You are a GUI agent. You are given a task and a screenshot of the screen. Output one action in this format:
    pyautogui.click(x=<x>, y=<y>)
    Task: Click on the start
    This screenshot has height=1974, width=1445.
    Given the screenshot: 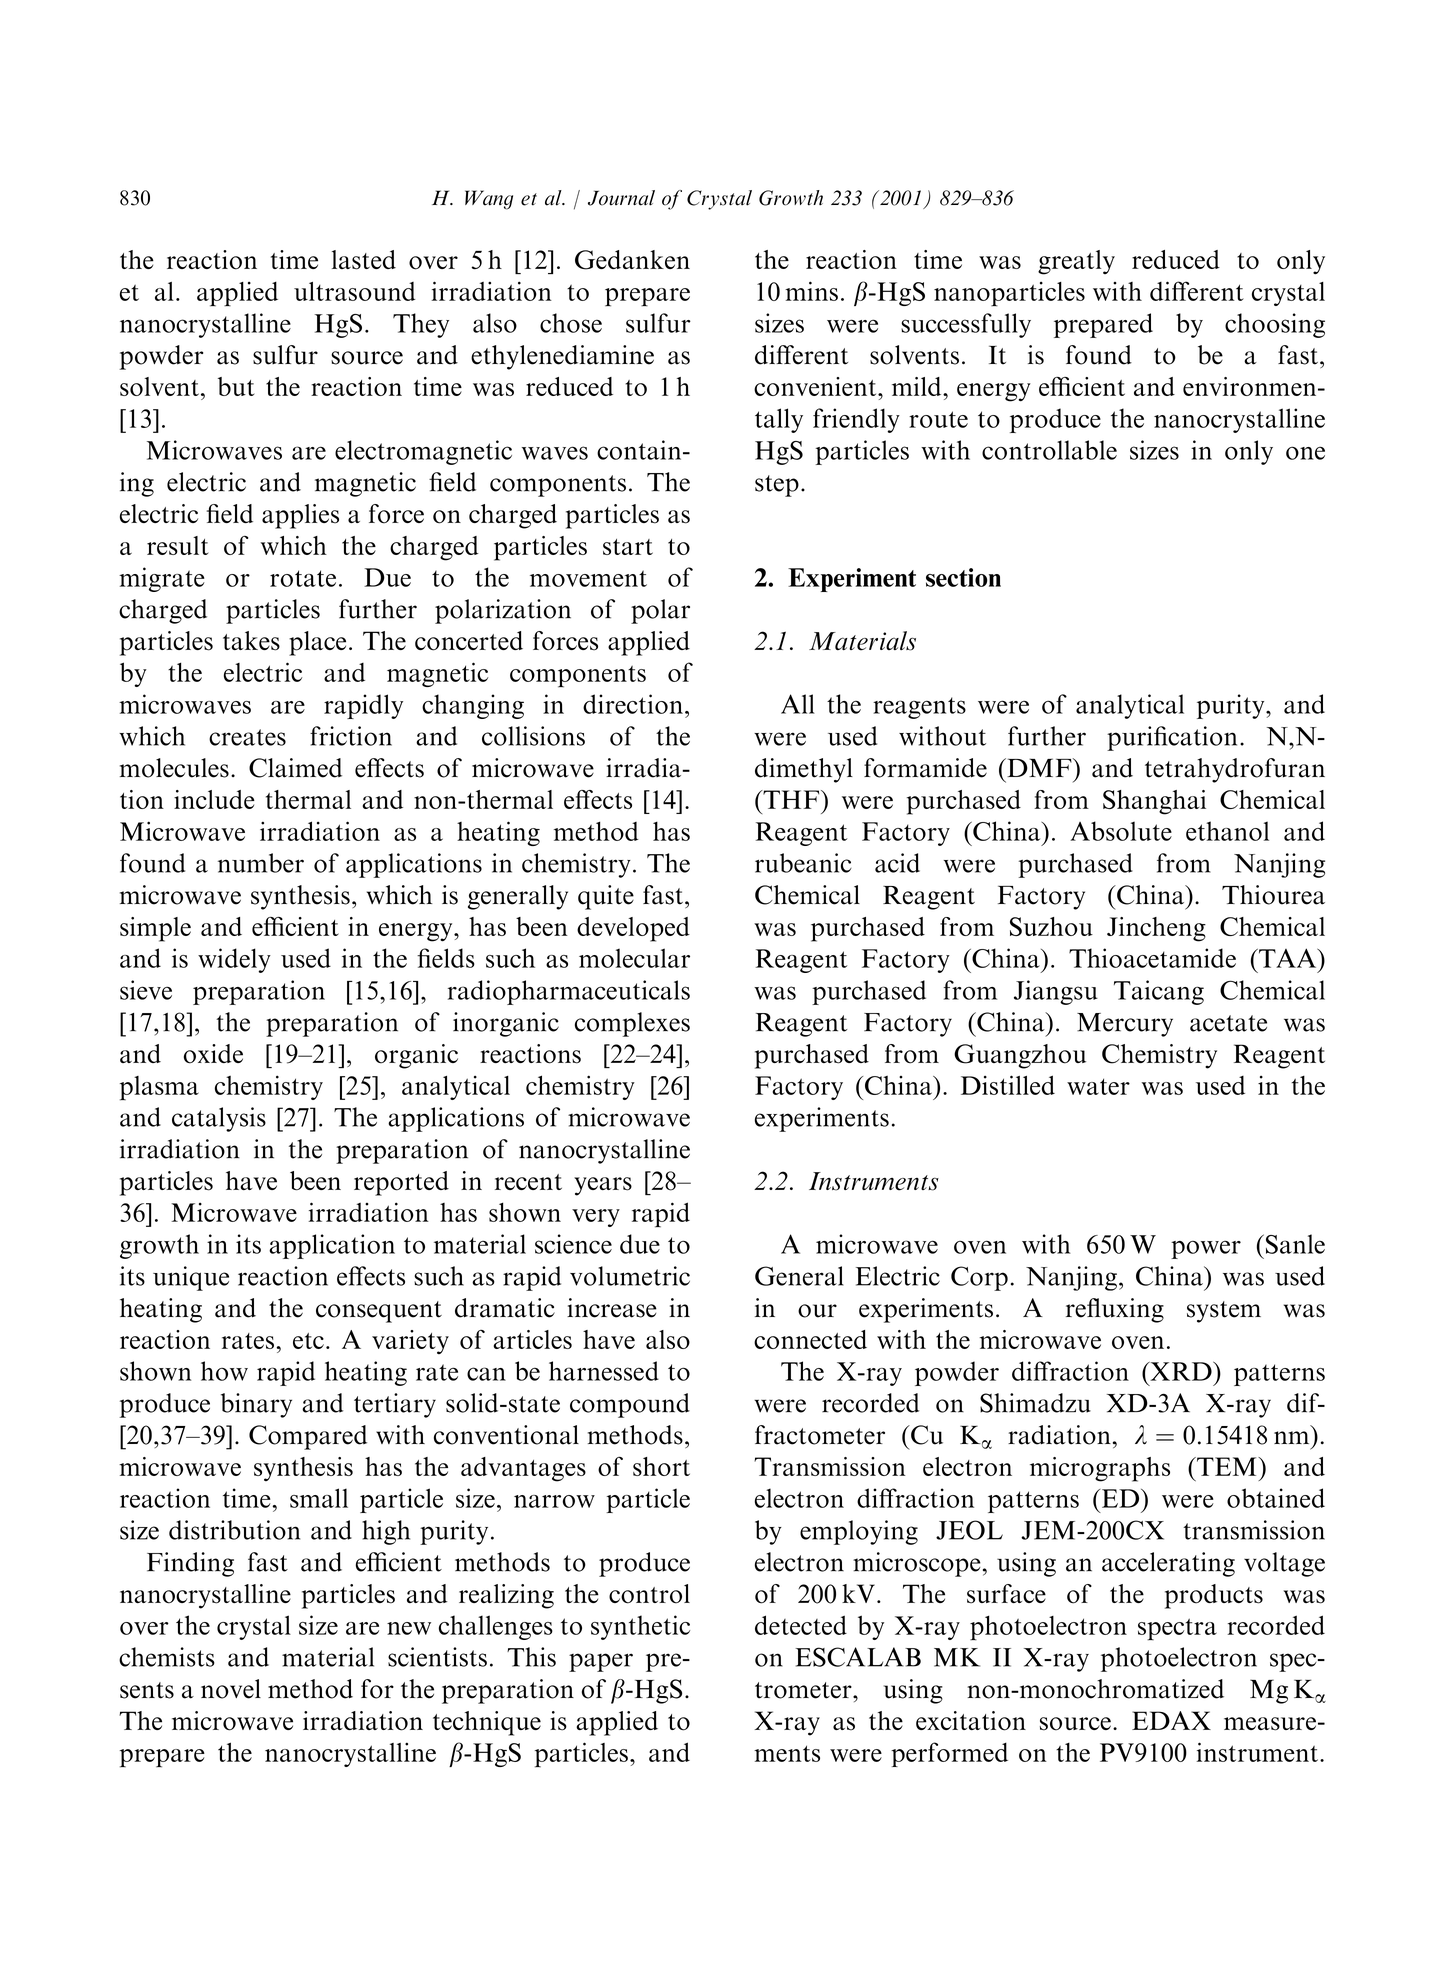 What is the action you would take?
    pyautogui.click(x=628, y=547)
